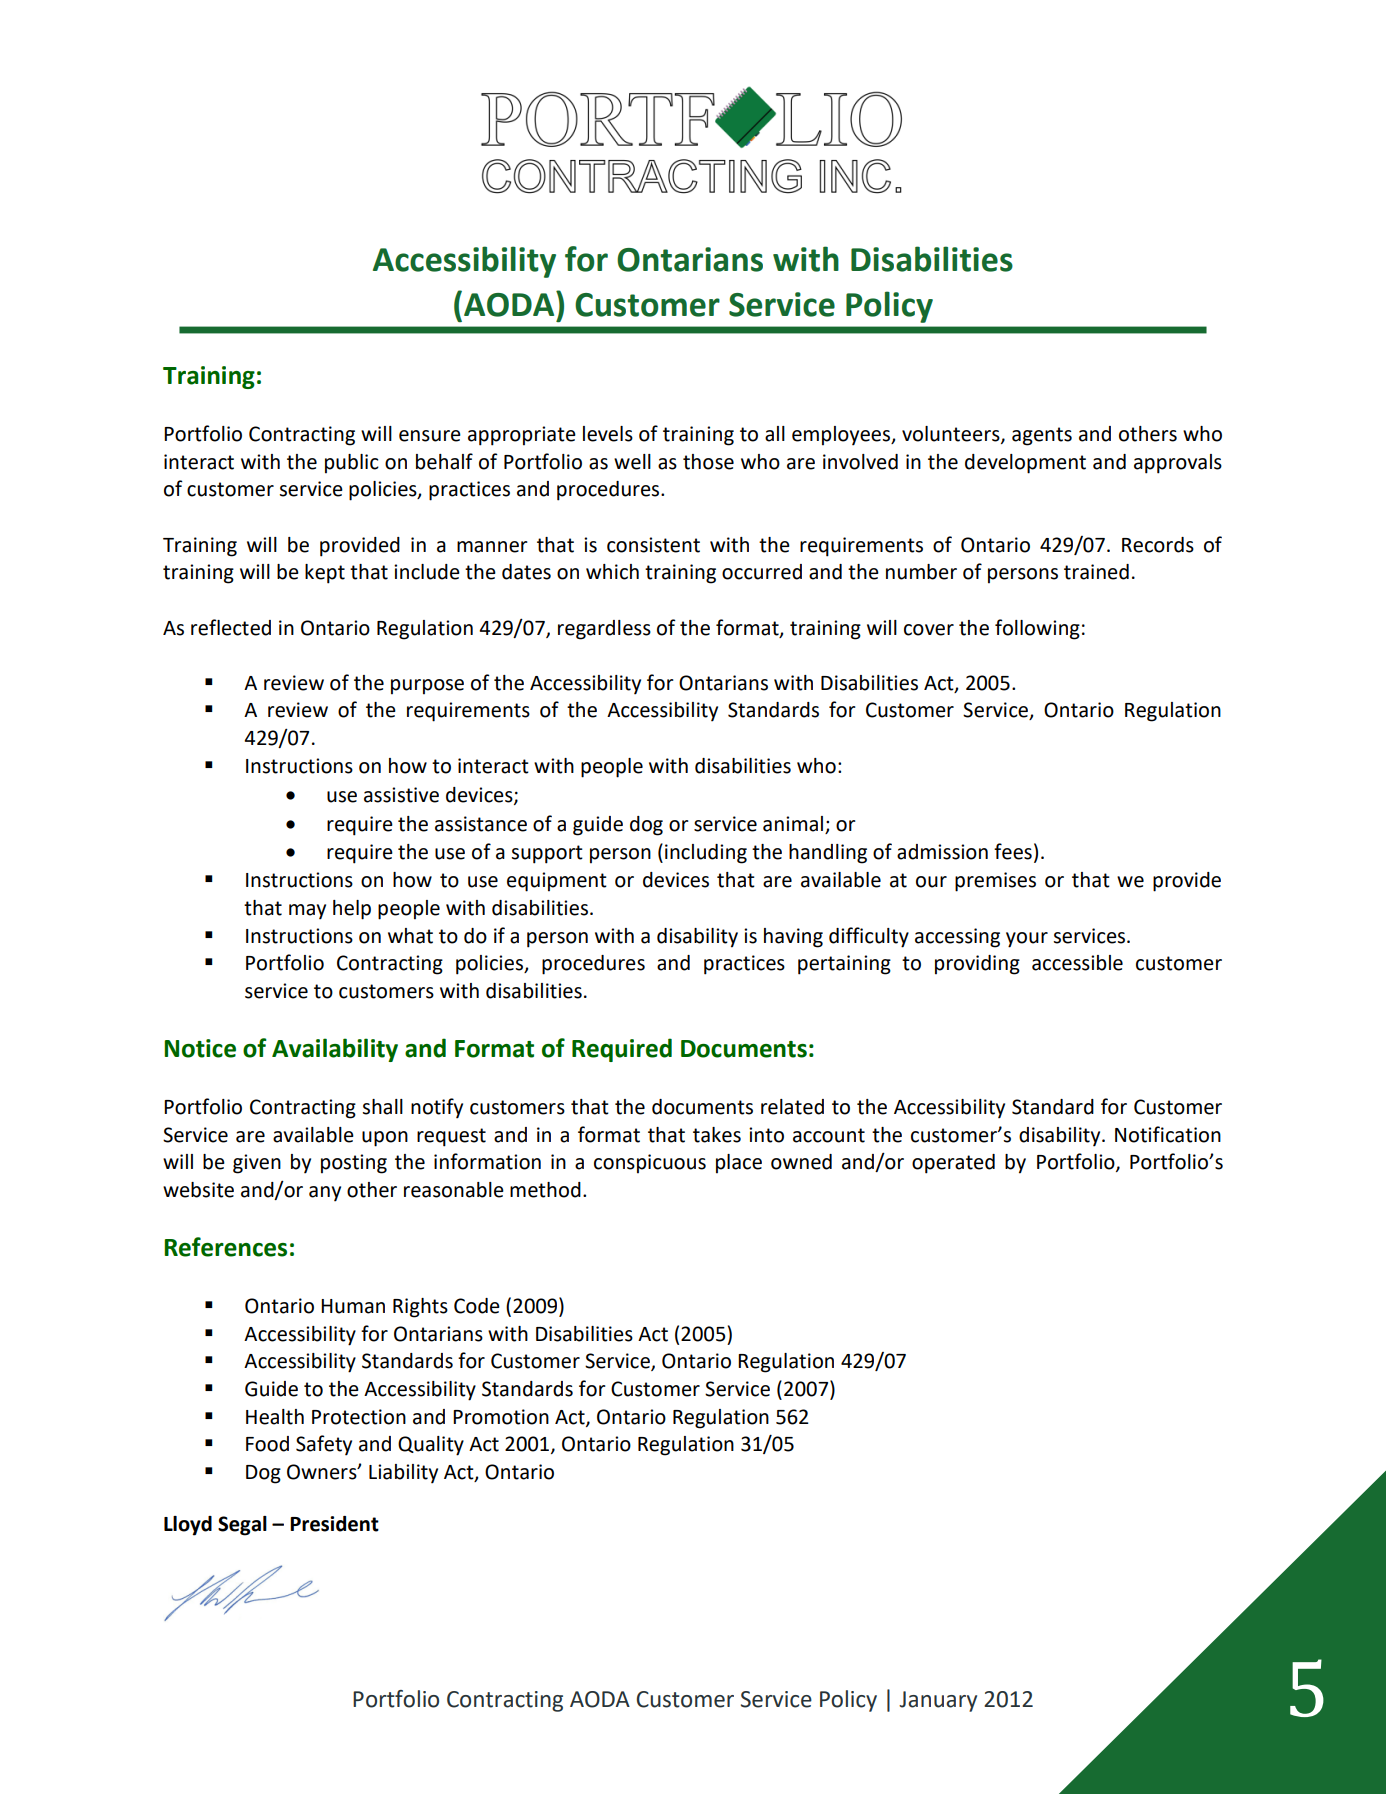 Image resolution: width=1386 pixels, height=1794 pixels. Describe the element at coordinates (353, 1306) in the document. I see `Human` at that location.
